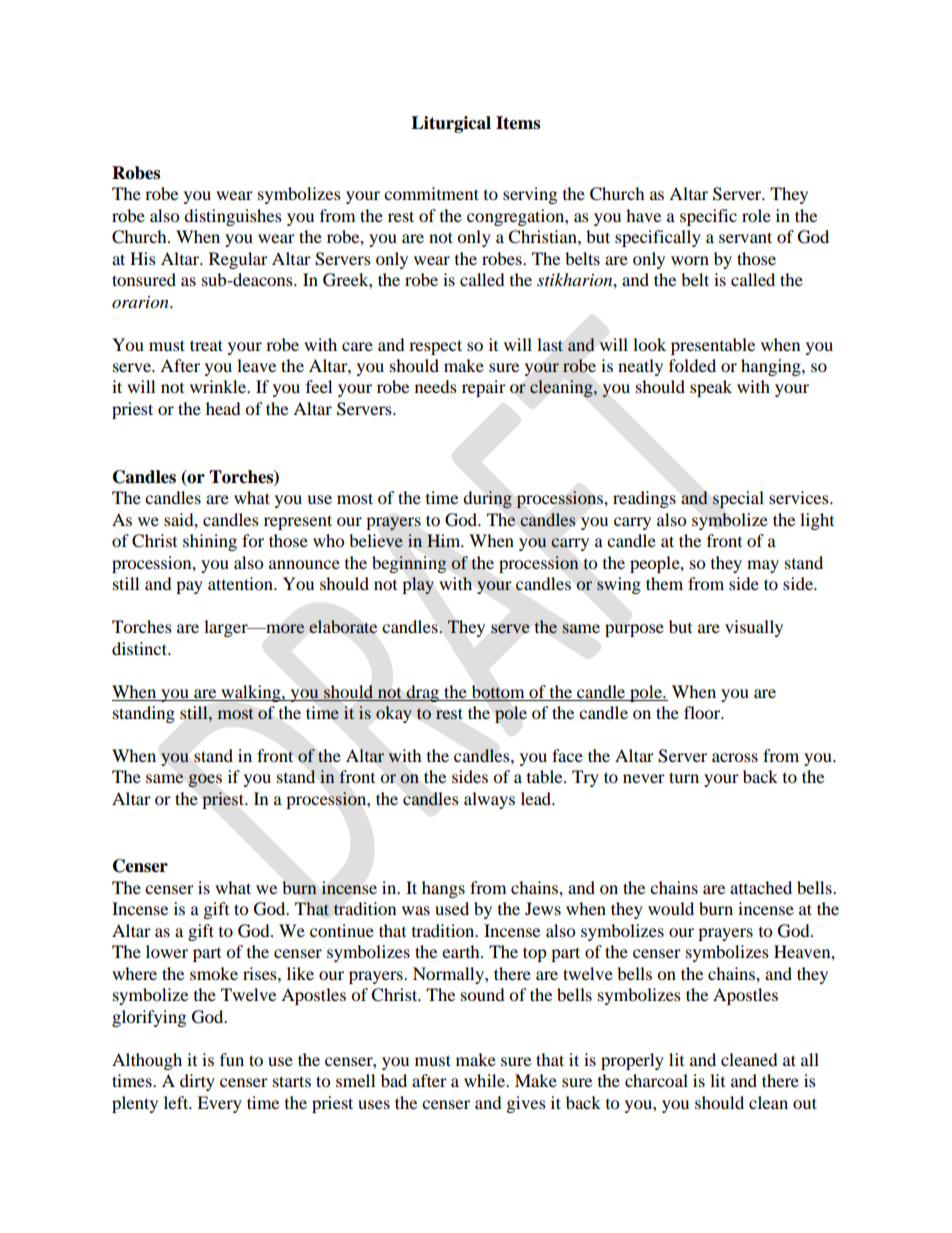  Describe the element at coordinates (197, 1082) in the screenshot. I see `dirty` at that location.
